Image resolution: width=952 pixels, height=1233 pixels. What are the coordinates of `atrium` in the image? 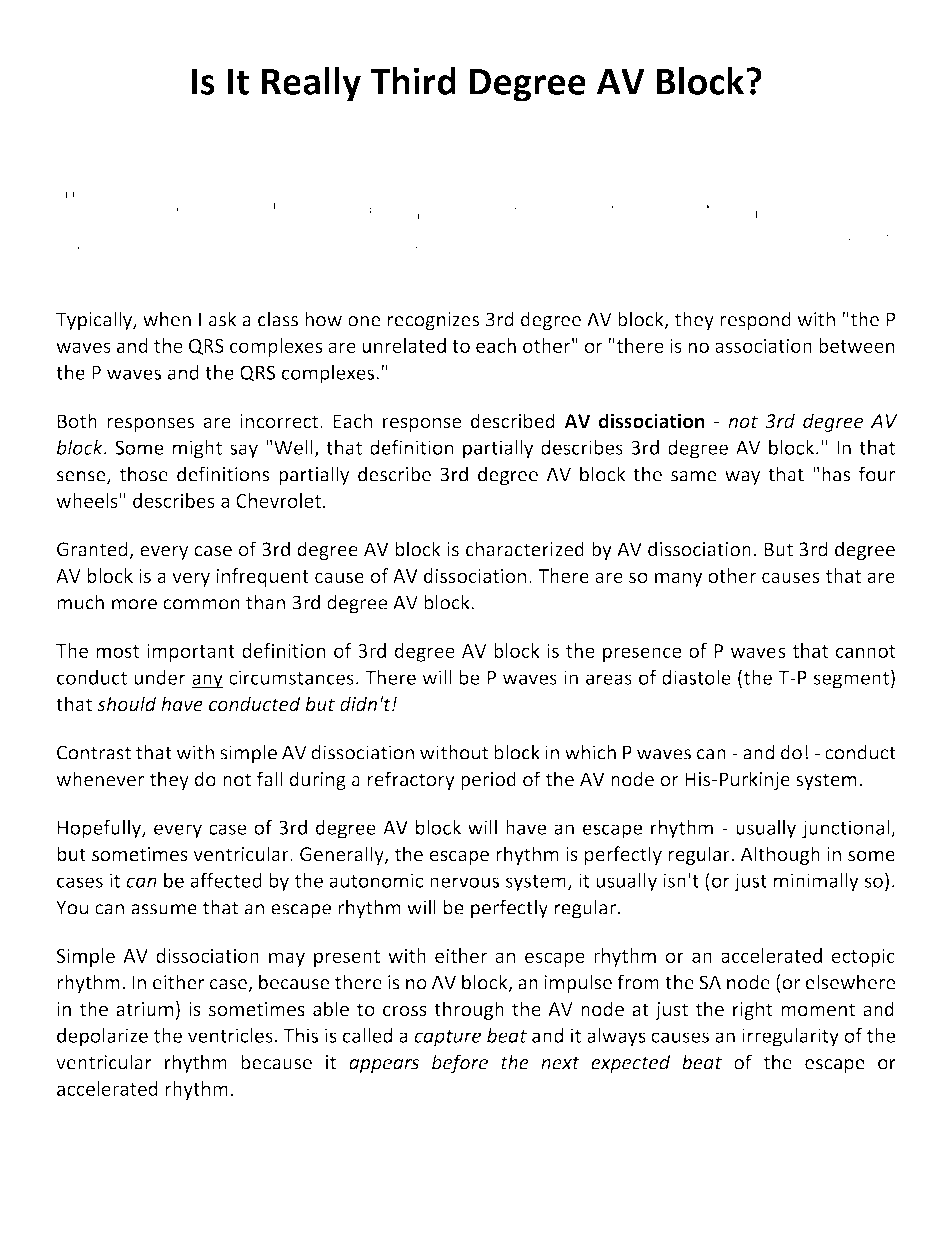 It's located at (144, 1009).
